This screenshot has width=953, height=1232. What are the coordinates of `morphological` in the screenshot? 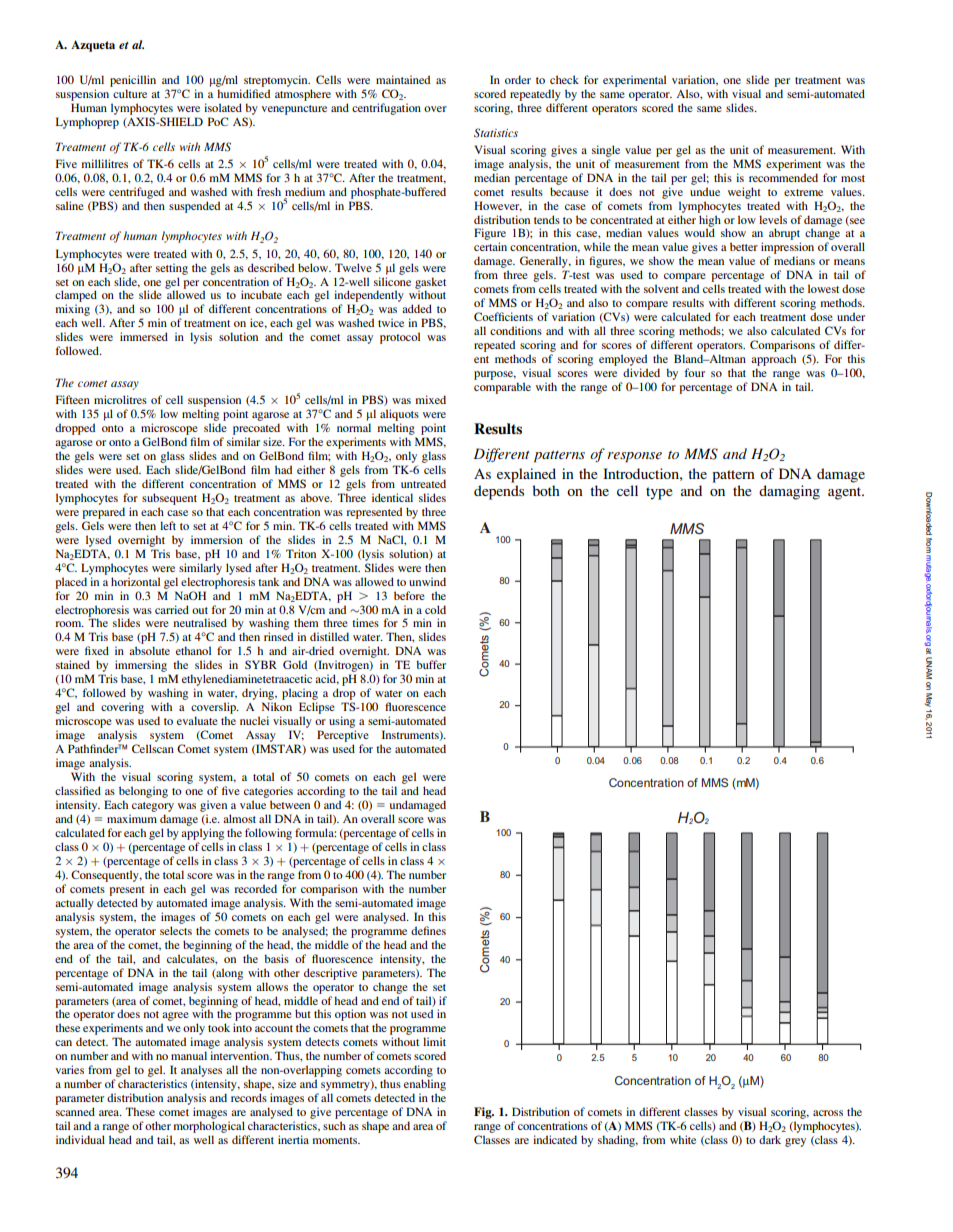 It's located at (209, 1127).
